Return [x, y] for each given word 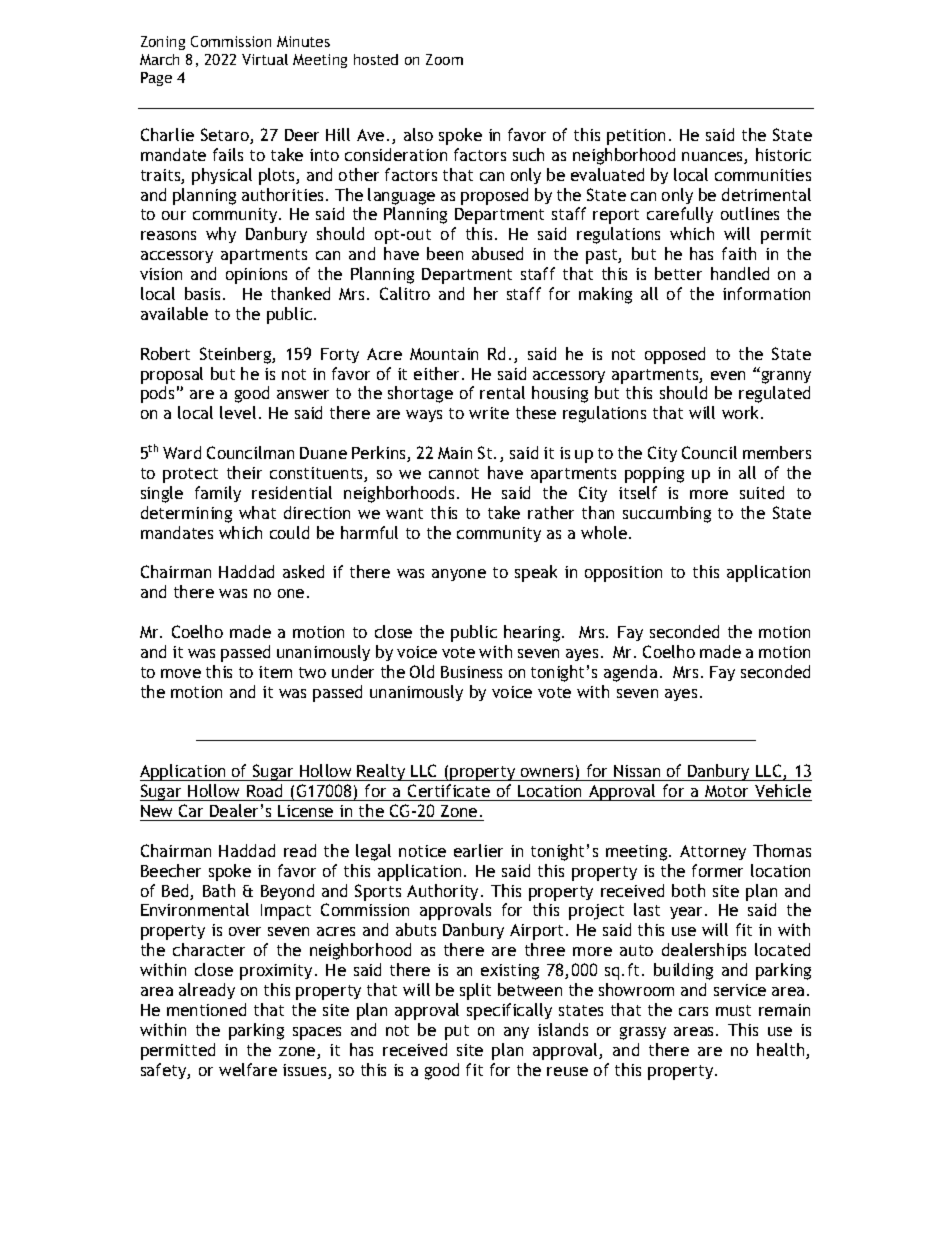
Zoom [444, 59]
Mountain [444, 354]
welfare [248, 1069]
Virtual [265, 59]
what [257, 512]
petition [636, 137]
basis [202, 293]
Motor [726, 791]
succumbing [667, 514]
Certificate [449, 790]
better [678, 273]
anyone [459, 575]
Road [264, 790]
